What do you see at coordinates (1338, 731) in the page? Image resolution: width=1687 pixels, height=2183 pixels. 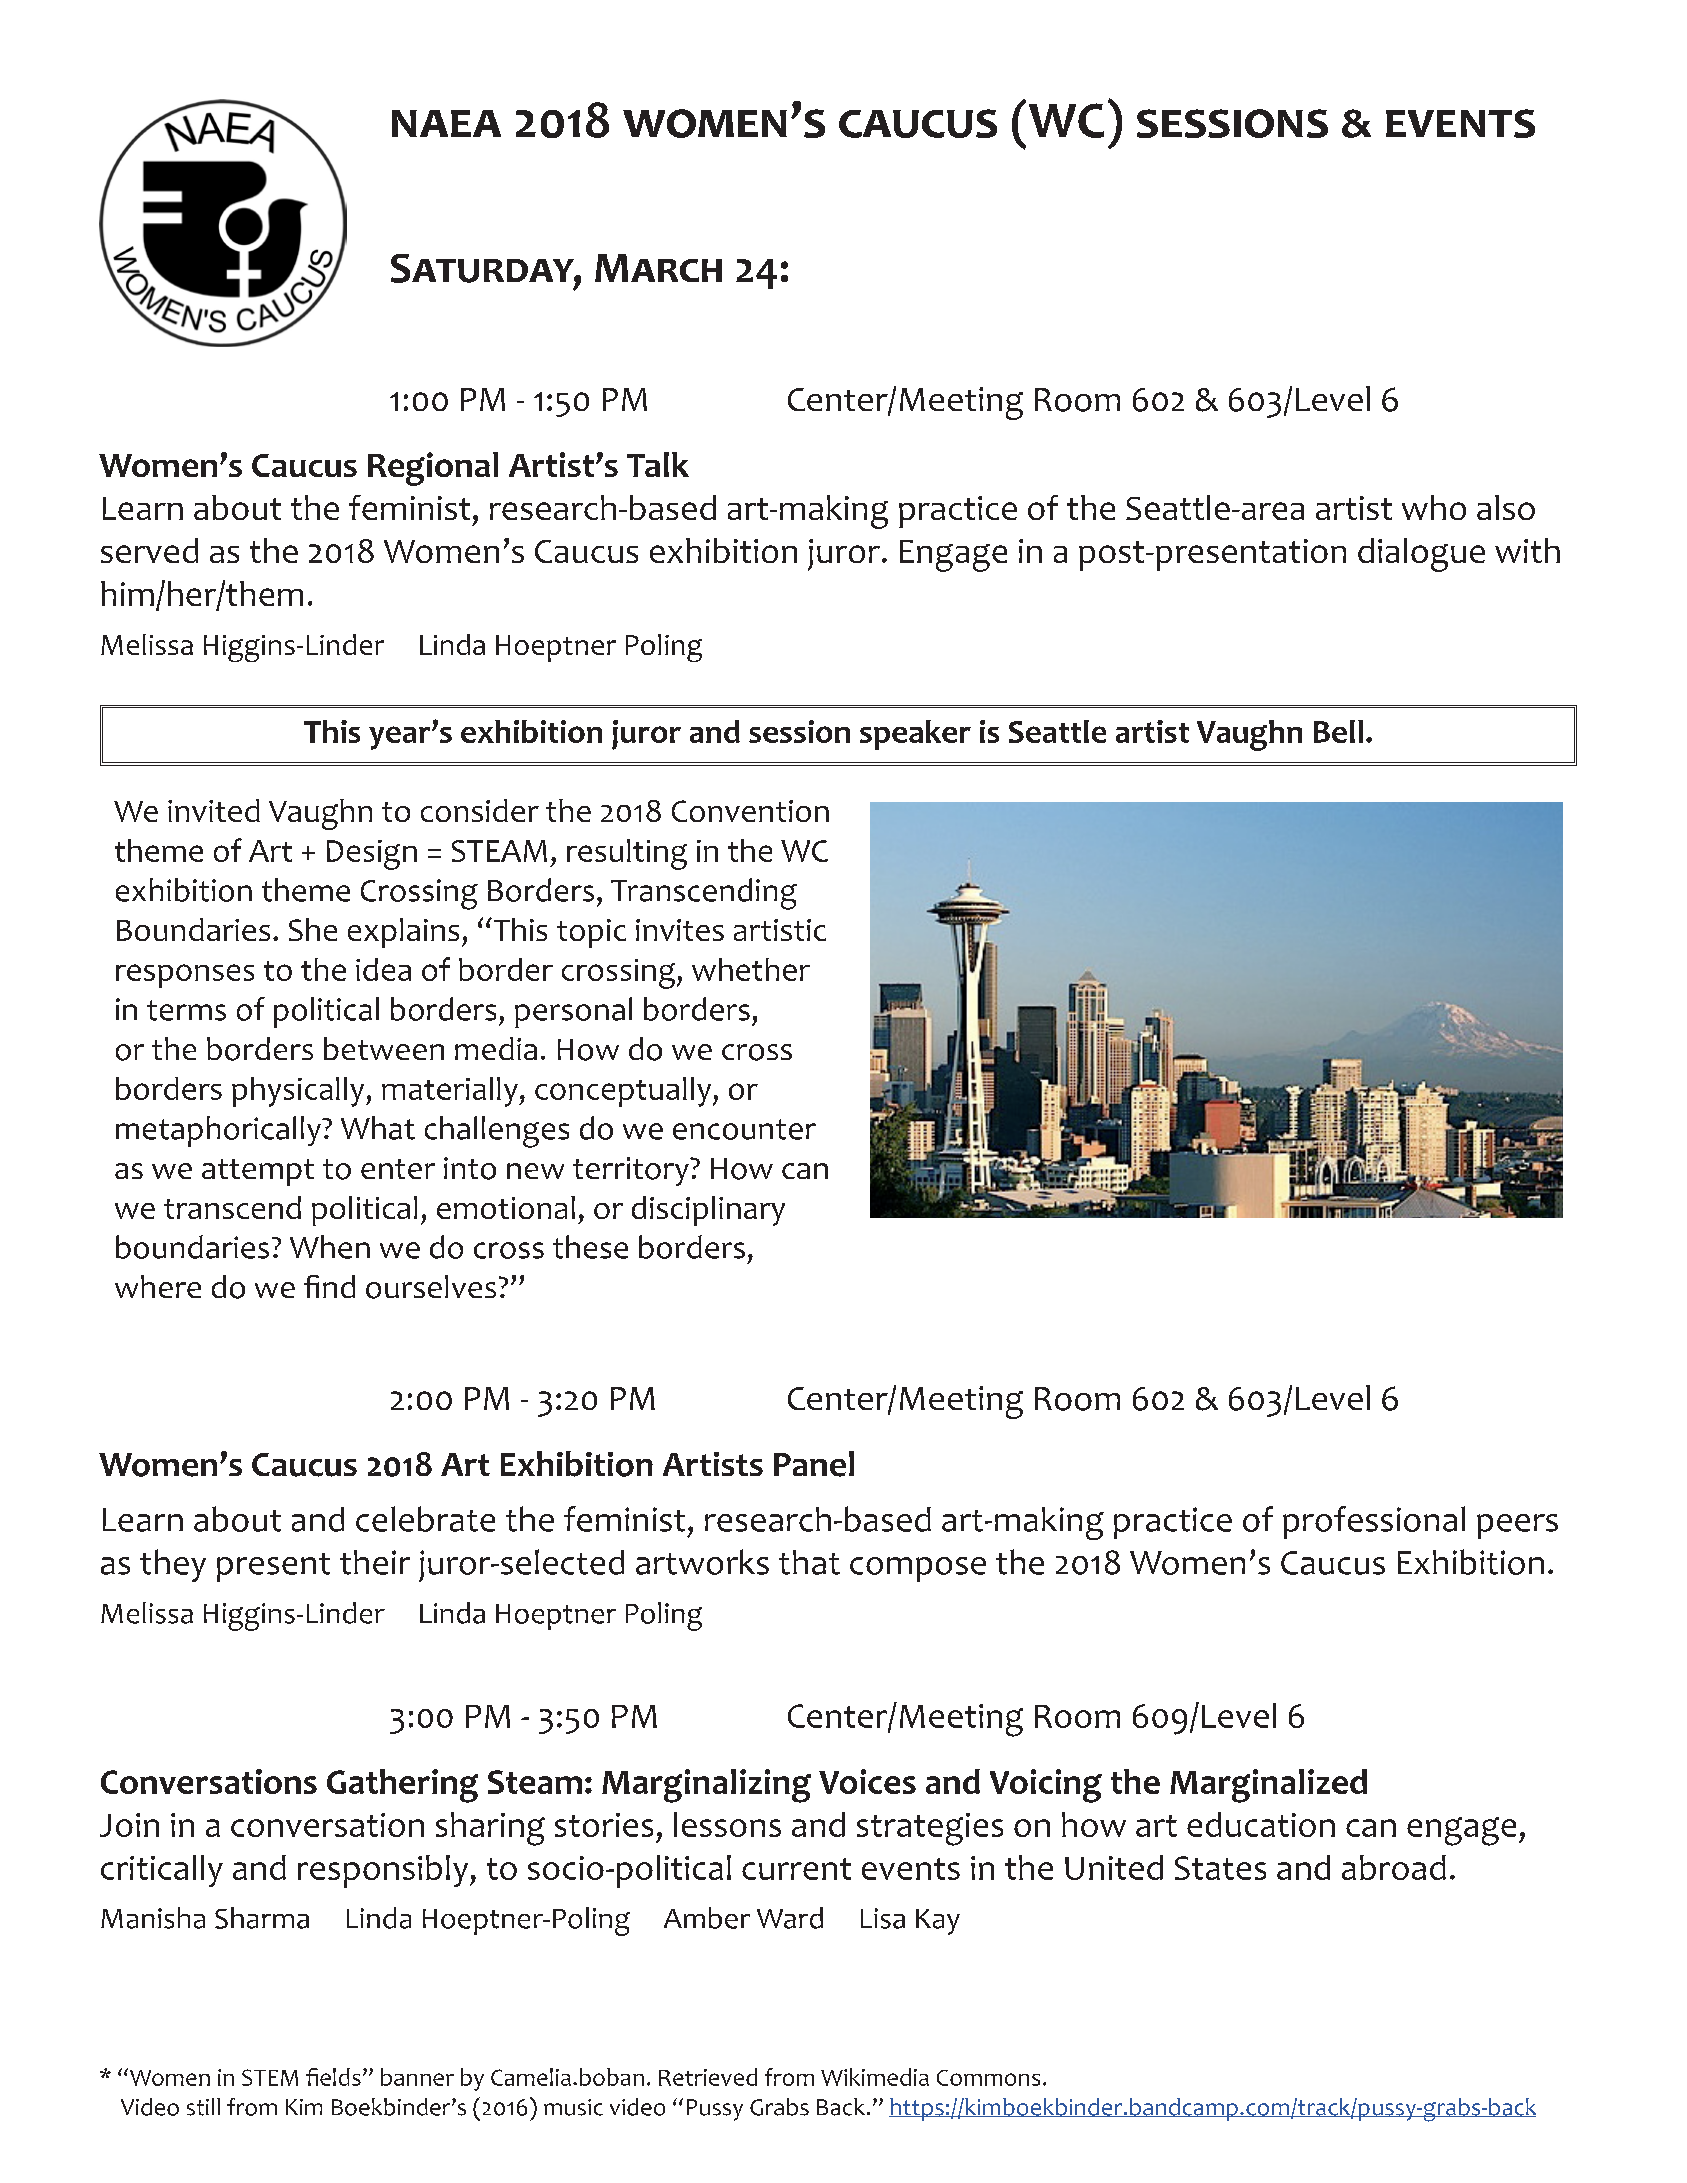 I see `Bell` at bounding box center [1338, 731].
